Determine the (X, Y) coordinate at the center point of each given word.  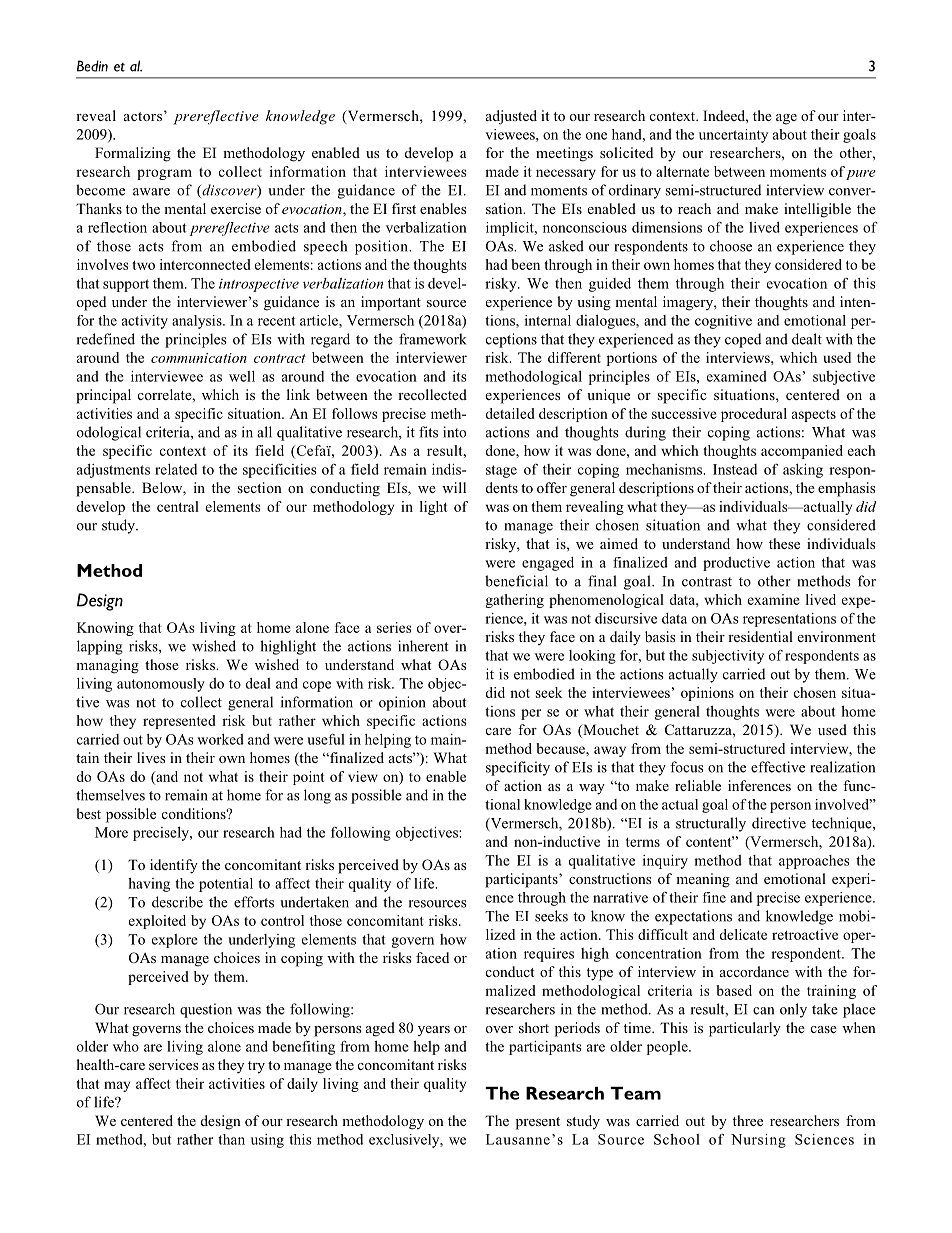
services (173, 1064)
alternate (682, 171)
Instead (735, 469)
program (164, 174)
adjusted (511, 117)
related (176, 469)
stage (501, 471)
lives (151, 757)
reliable (698, 785)
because (561, 748)
